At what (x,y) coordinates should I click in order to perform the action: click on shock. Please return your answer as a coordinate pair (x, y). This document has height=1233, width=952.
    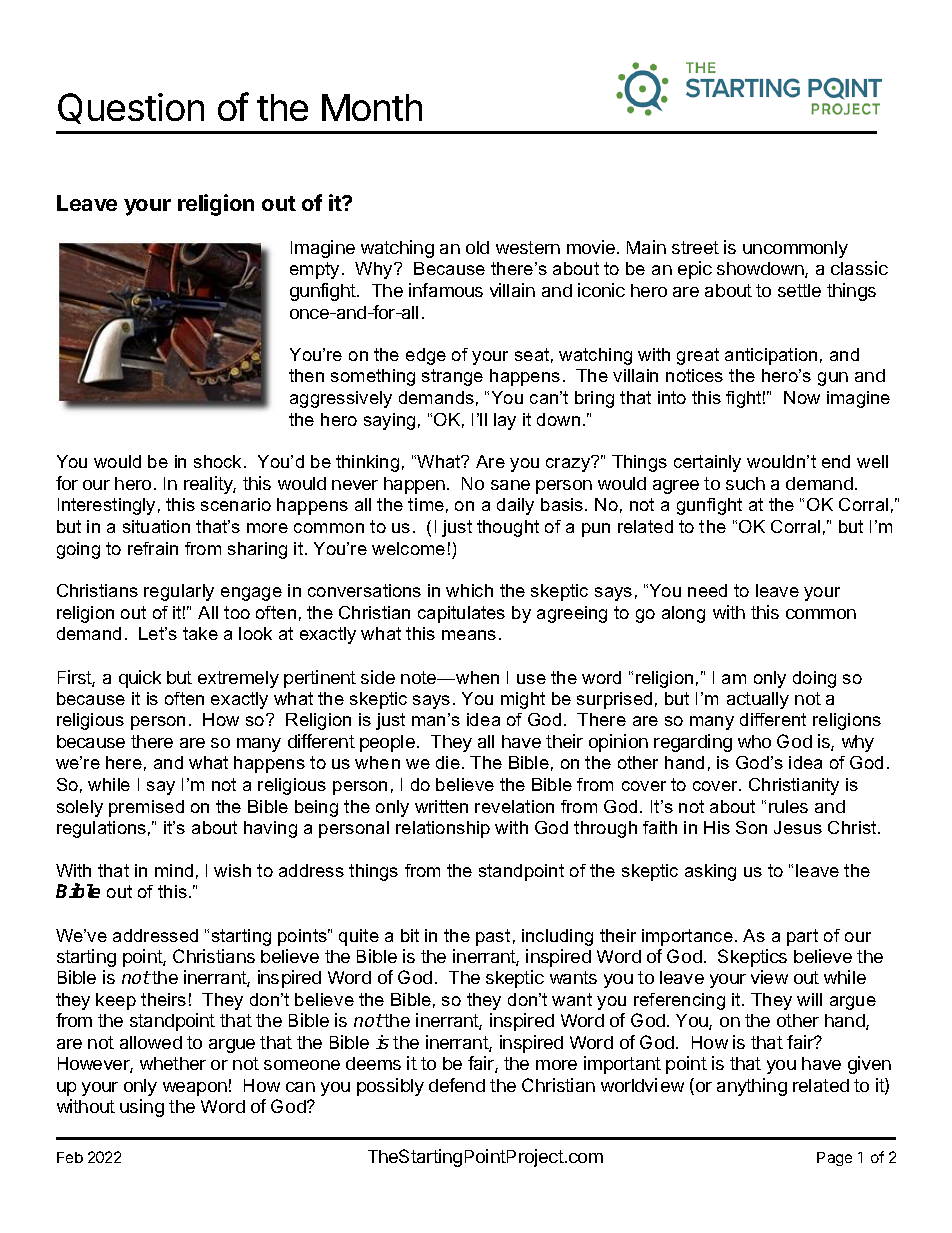
    Looking at the image, I should click on (217, 461).
